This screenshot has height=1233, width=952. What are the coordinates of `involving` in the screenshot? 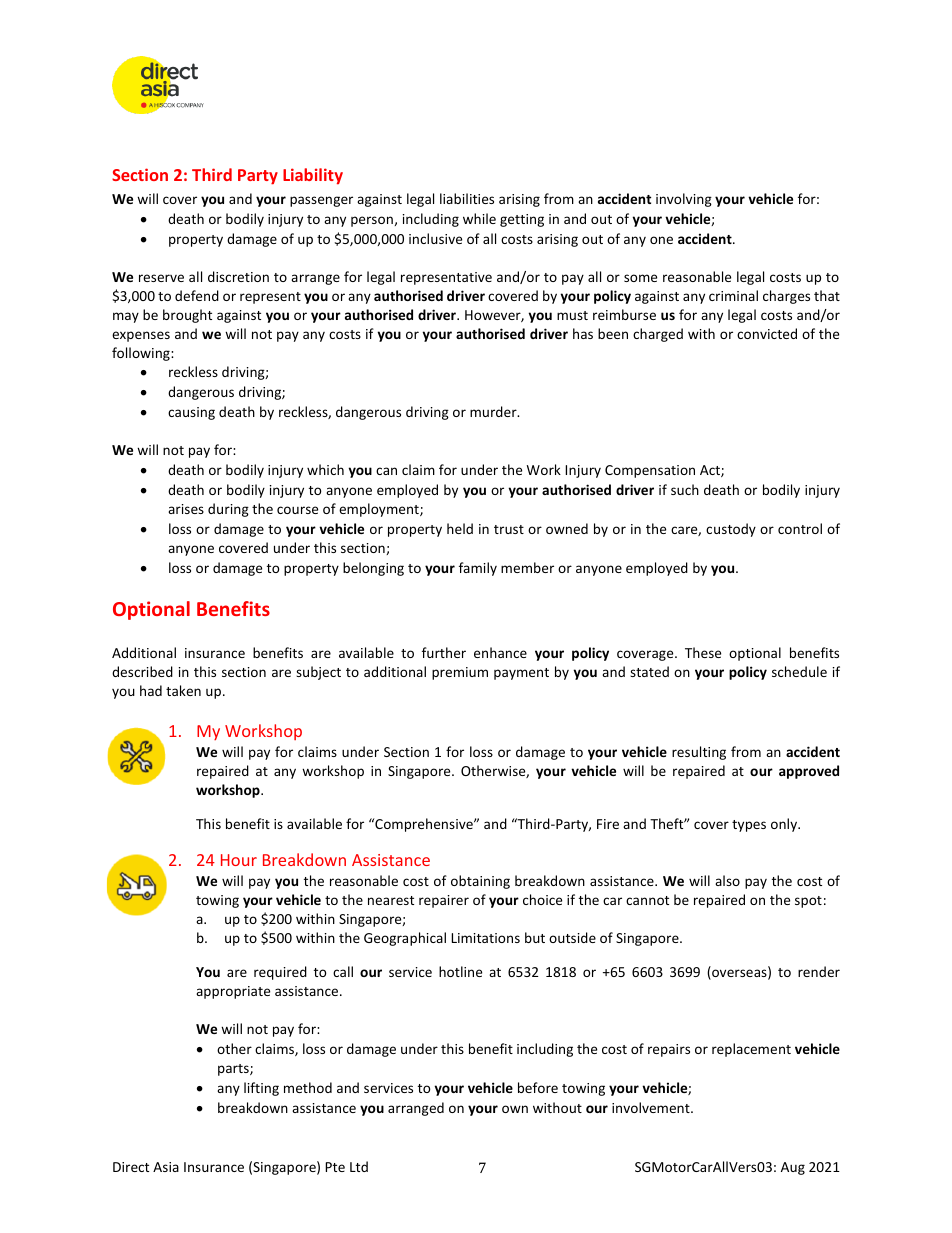 It's located at (684, 200).
